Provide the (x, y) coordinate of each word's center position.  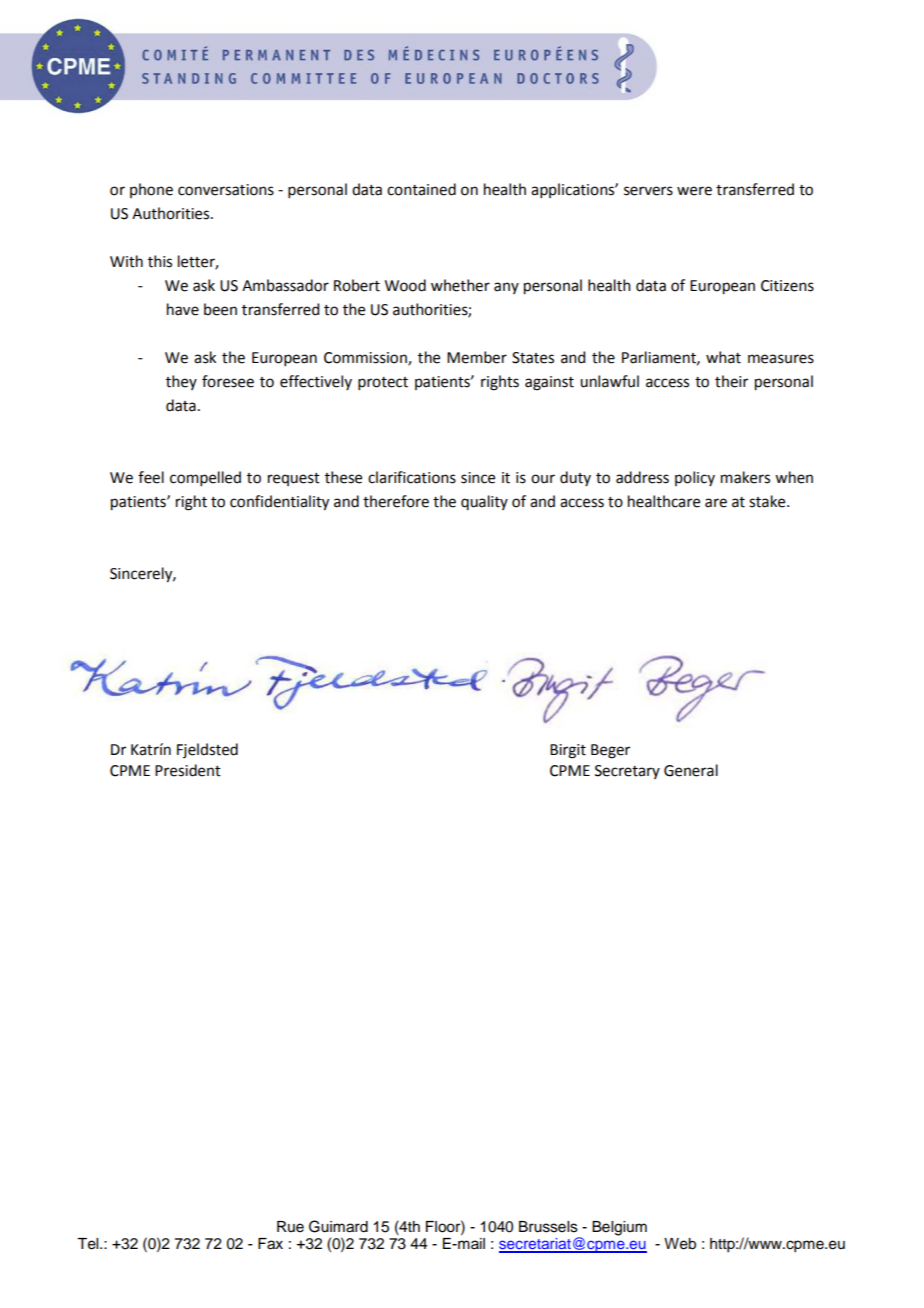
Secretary (627, 772)
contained (421, 189)
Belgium (619, 1228)
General (691, 770)
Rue (290, 1227)
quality (484, 502)
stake (768, 501)
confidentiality (279, 503)
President (188, 770)
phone (151, 190)
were (694, 191)
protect (383, 383)
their (731, 381)
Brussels (548, 1227)
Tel (89, 1244)
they (181, 382)
